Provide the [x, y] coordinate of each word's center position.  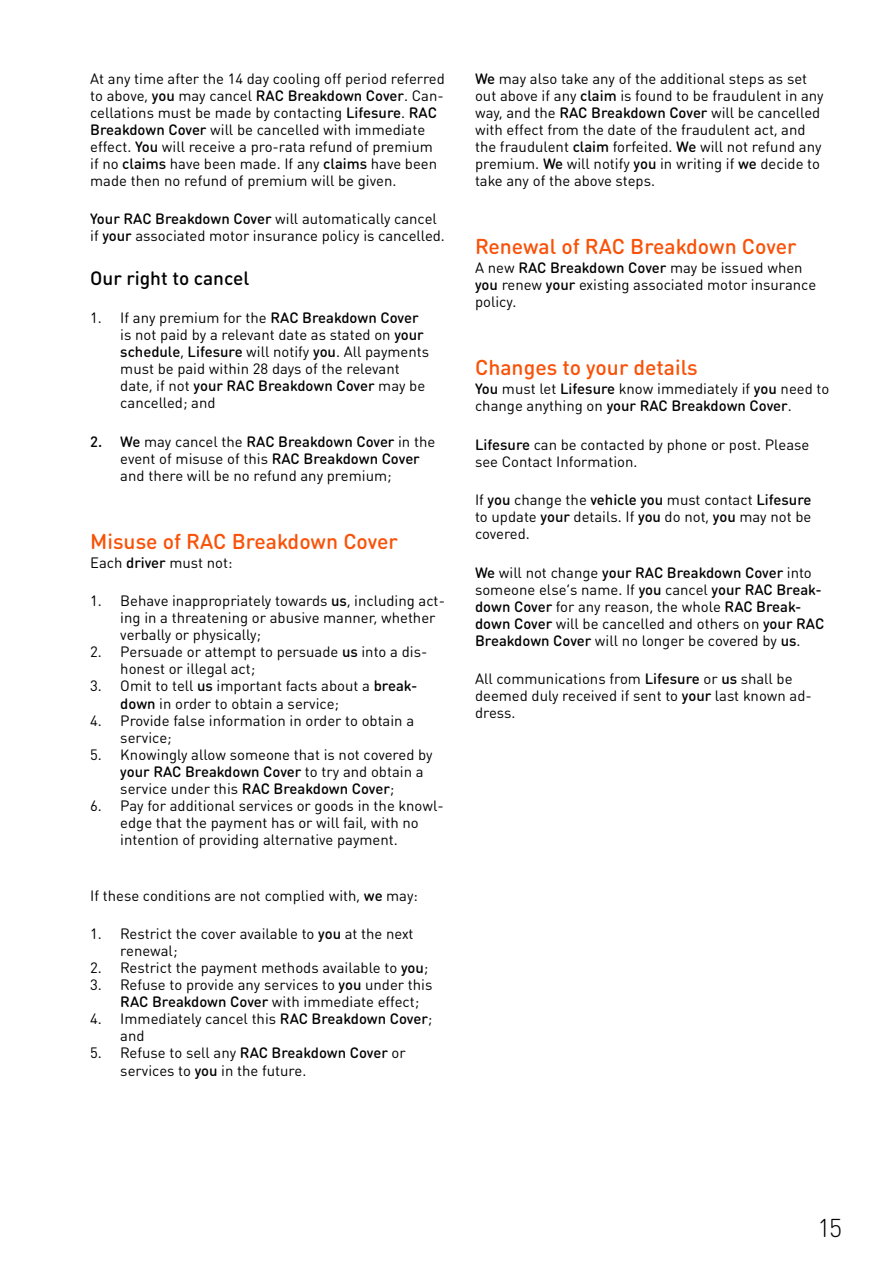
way [488, 115]
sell [198, 1052]
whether [408, 617]
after [183, 78]
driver [146, 562]
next [400, 934]
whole [701, 606]
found [653, 95]
